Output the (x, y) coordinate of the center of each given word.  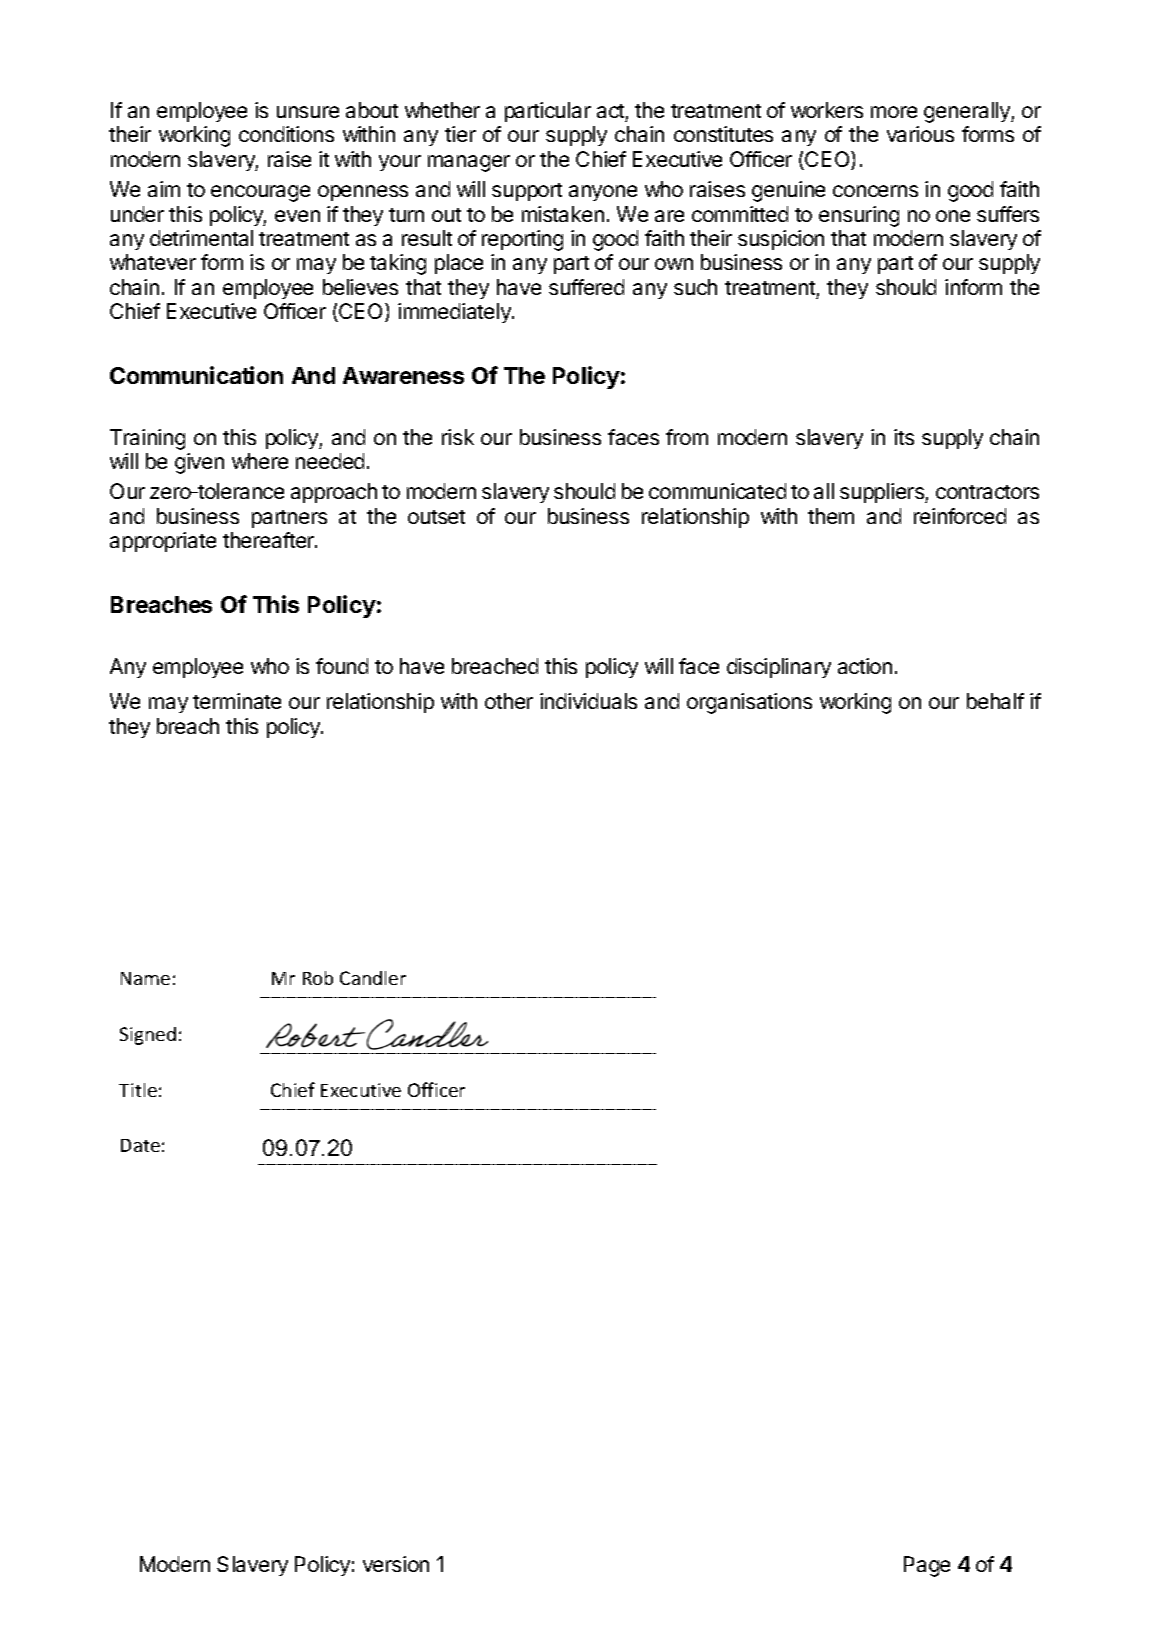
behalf (995, 701)
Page (927, 1566)
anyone (603, 193)
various (920, 134)
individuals (588, 701)
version (396, 1564)
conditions (286, 134)
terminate (237, 701)
